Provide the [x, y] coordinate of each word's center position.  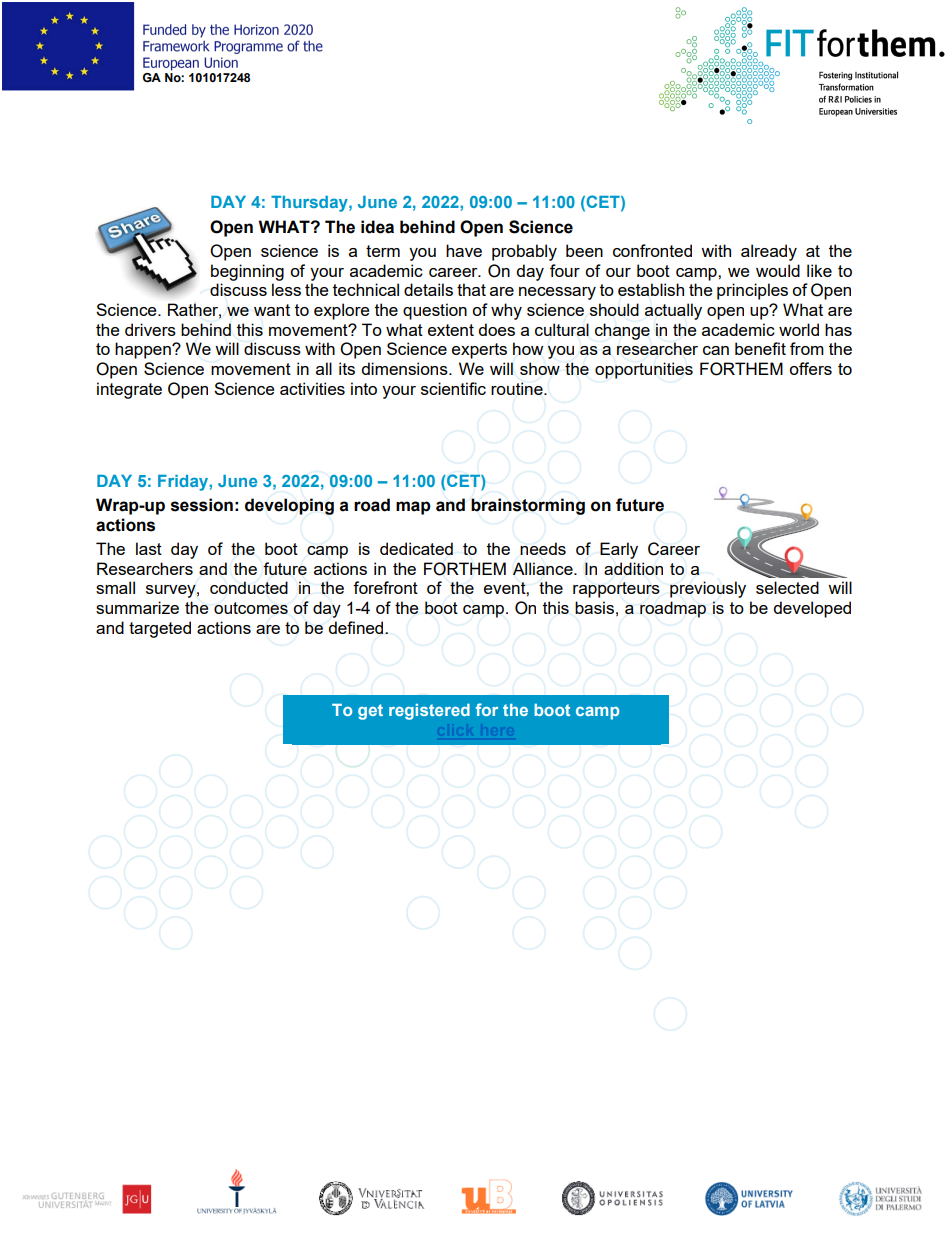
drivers [150, 329]
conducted [249, 587]
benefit [760, 348]
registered [429, 712]
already [769, 252]
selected [787, 587]
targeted [160, 629]
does [496, 329]
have [464, 250]
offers [810, 368]
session [202, 505]
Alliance [544, 568]
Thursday [310, 204]
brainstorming [528, 506]
